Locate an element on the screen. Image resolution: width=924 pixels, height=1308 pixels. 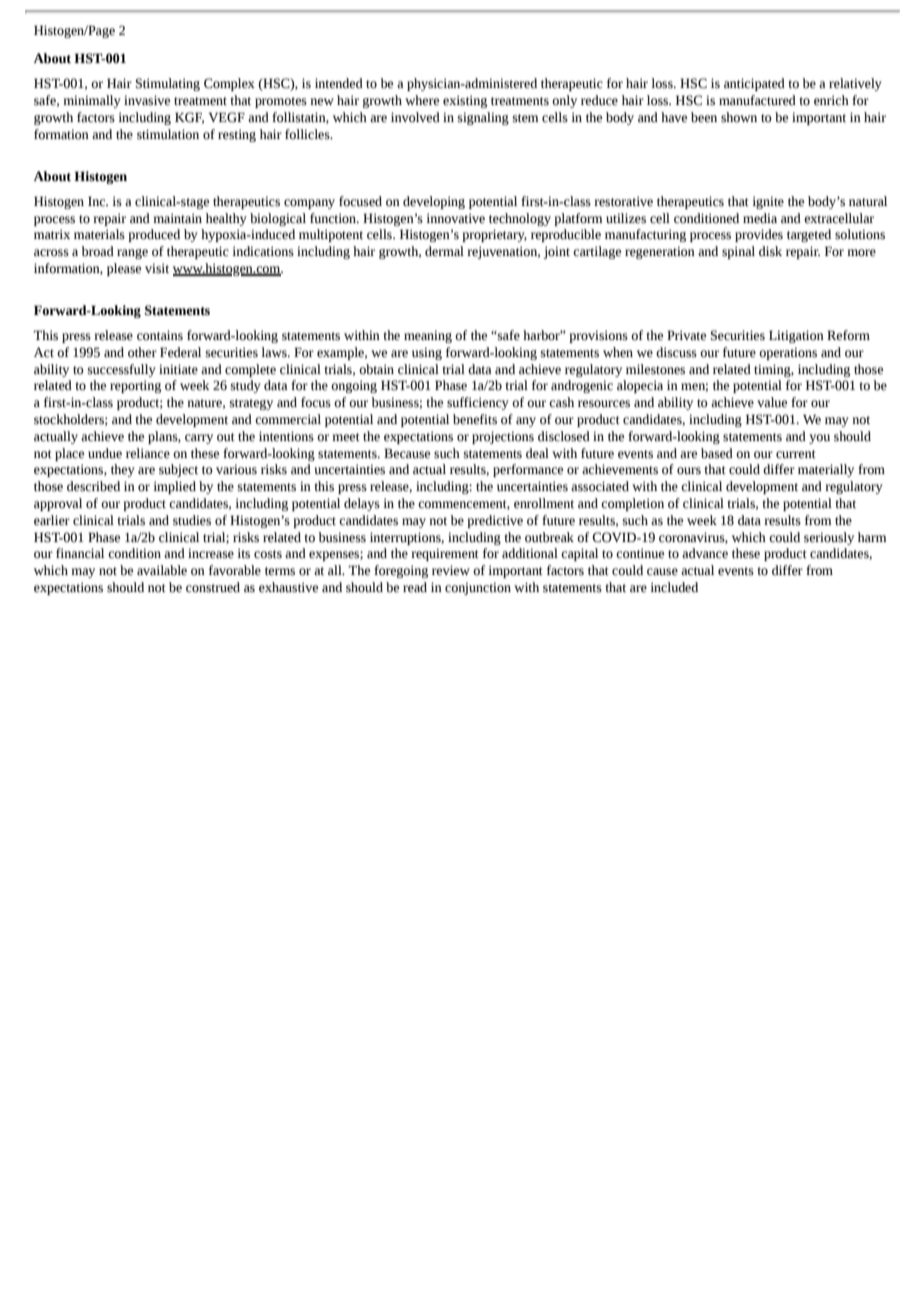
disk is located at coordinates (770, 251).
